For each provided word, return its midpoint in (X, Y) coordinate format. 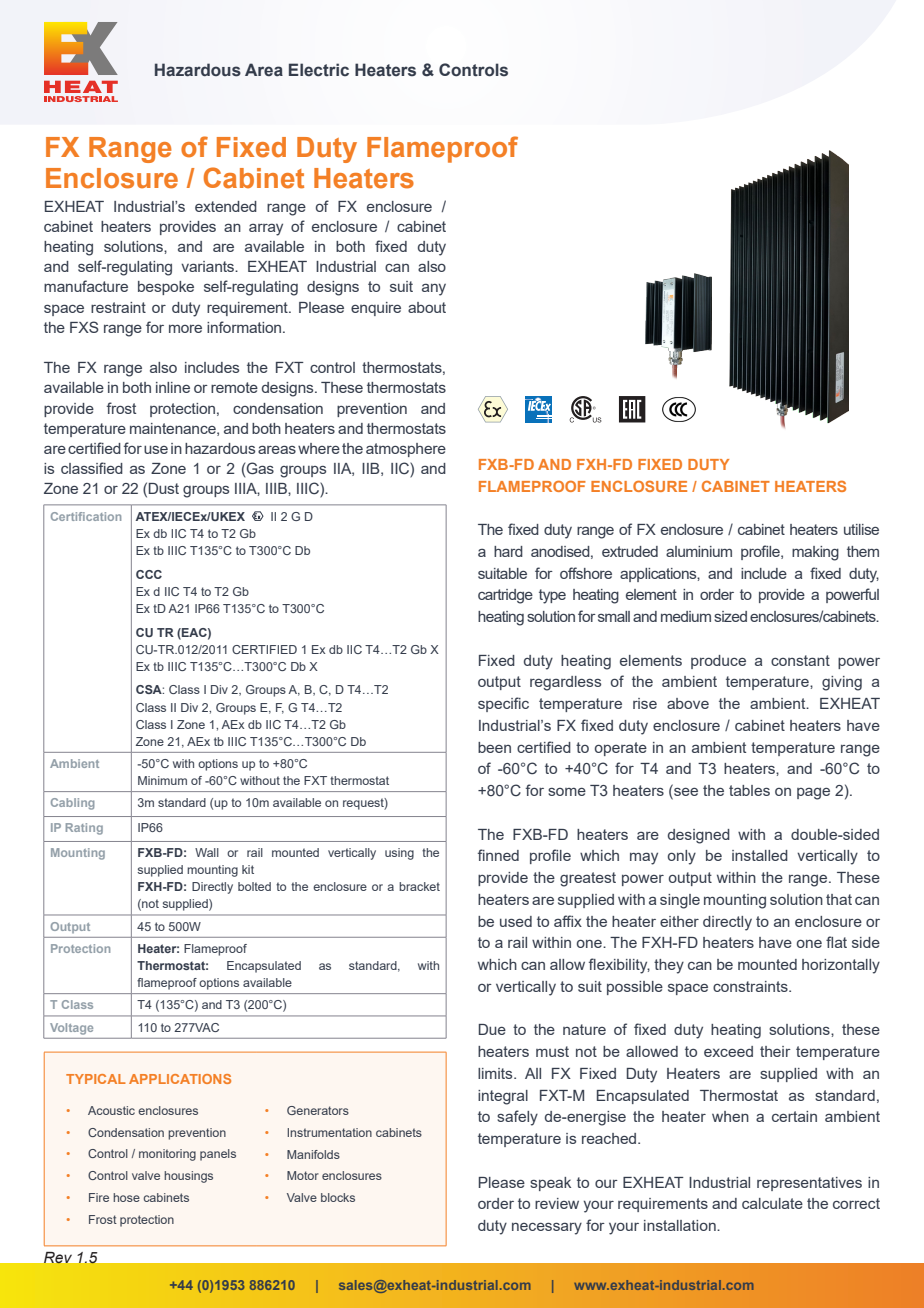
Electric (319, 70)
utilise (861, 529)
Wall (207, 852)
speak (550, 1184)
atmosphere (406, 450)
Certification (86, 516)
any (434, 289)
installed (760, 855)
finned (498, 855)
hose (126, 1197)
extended (226, 206)
